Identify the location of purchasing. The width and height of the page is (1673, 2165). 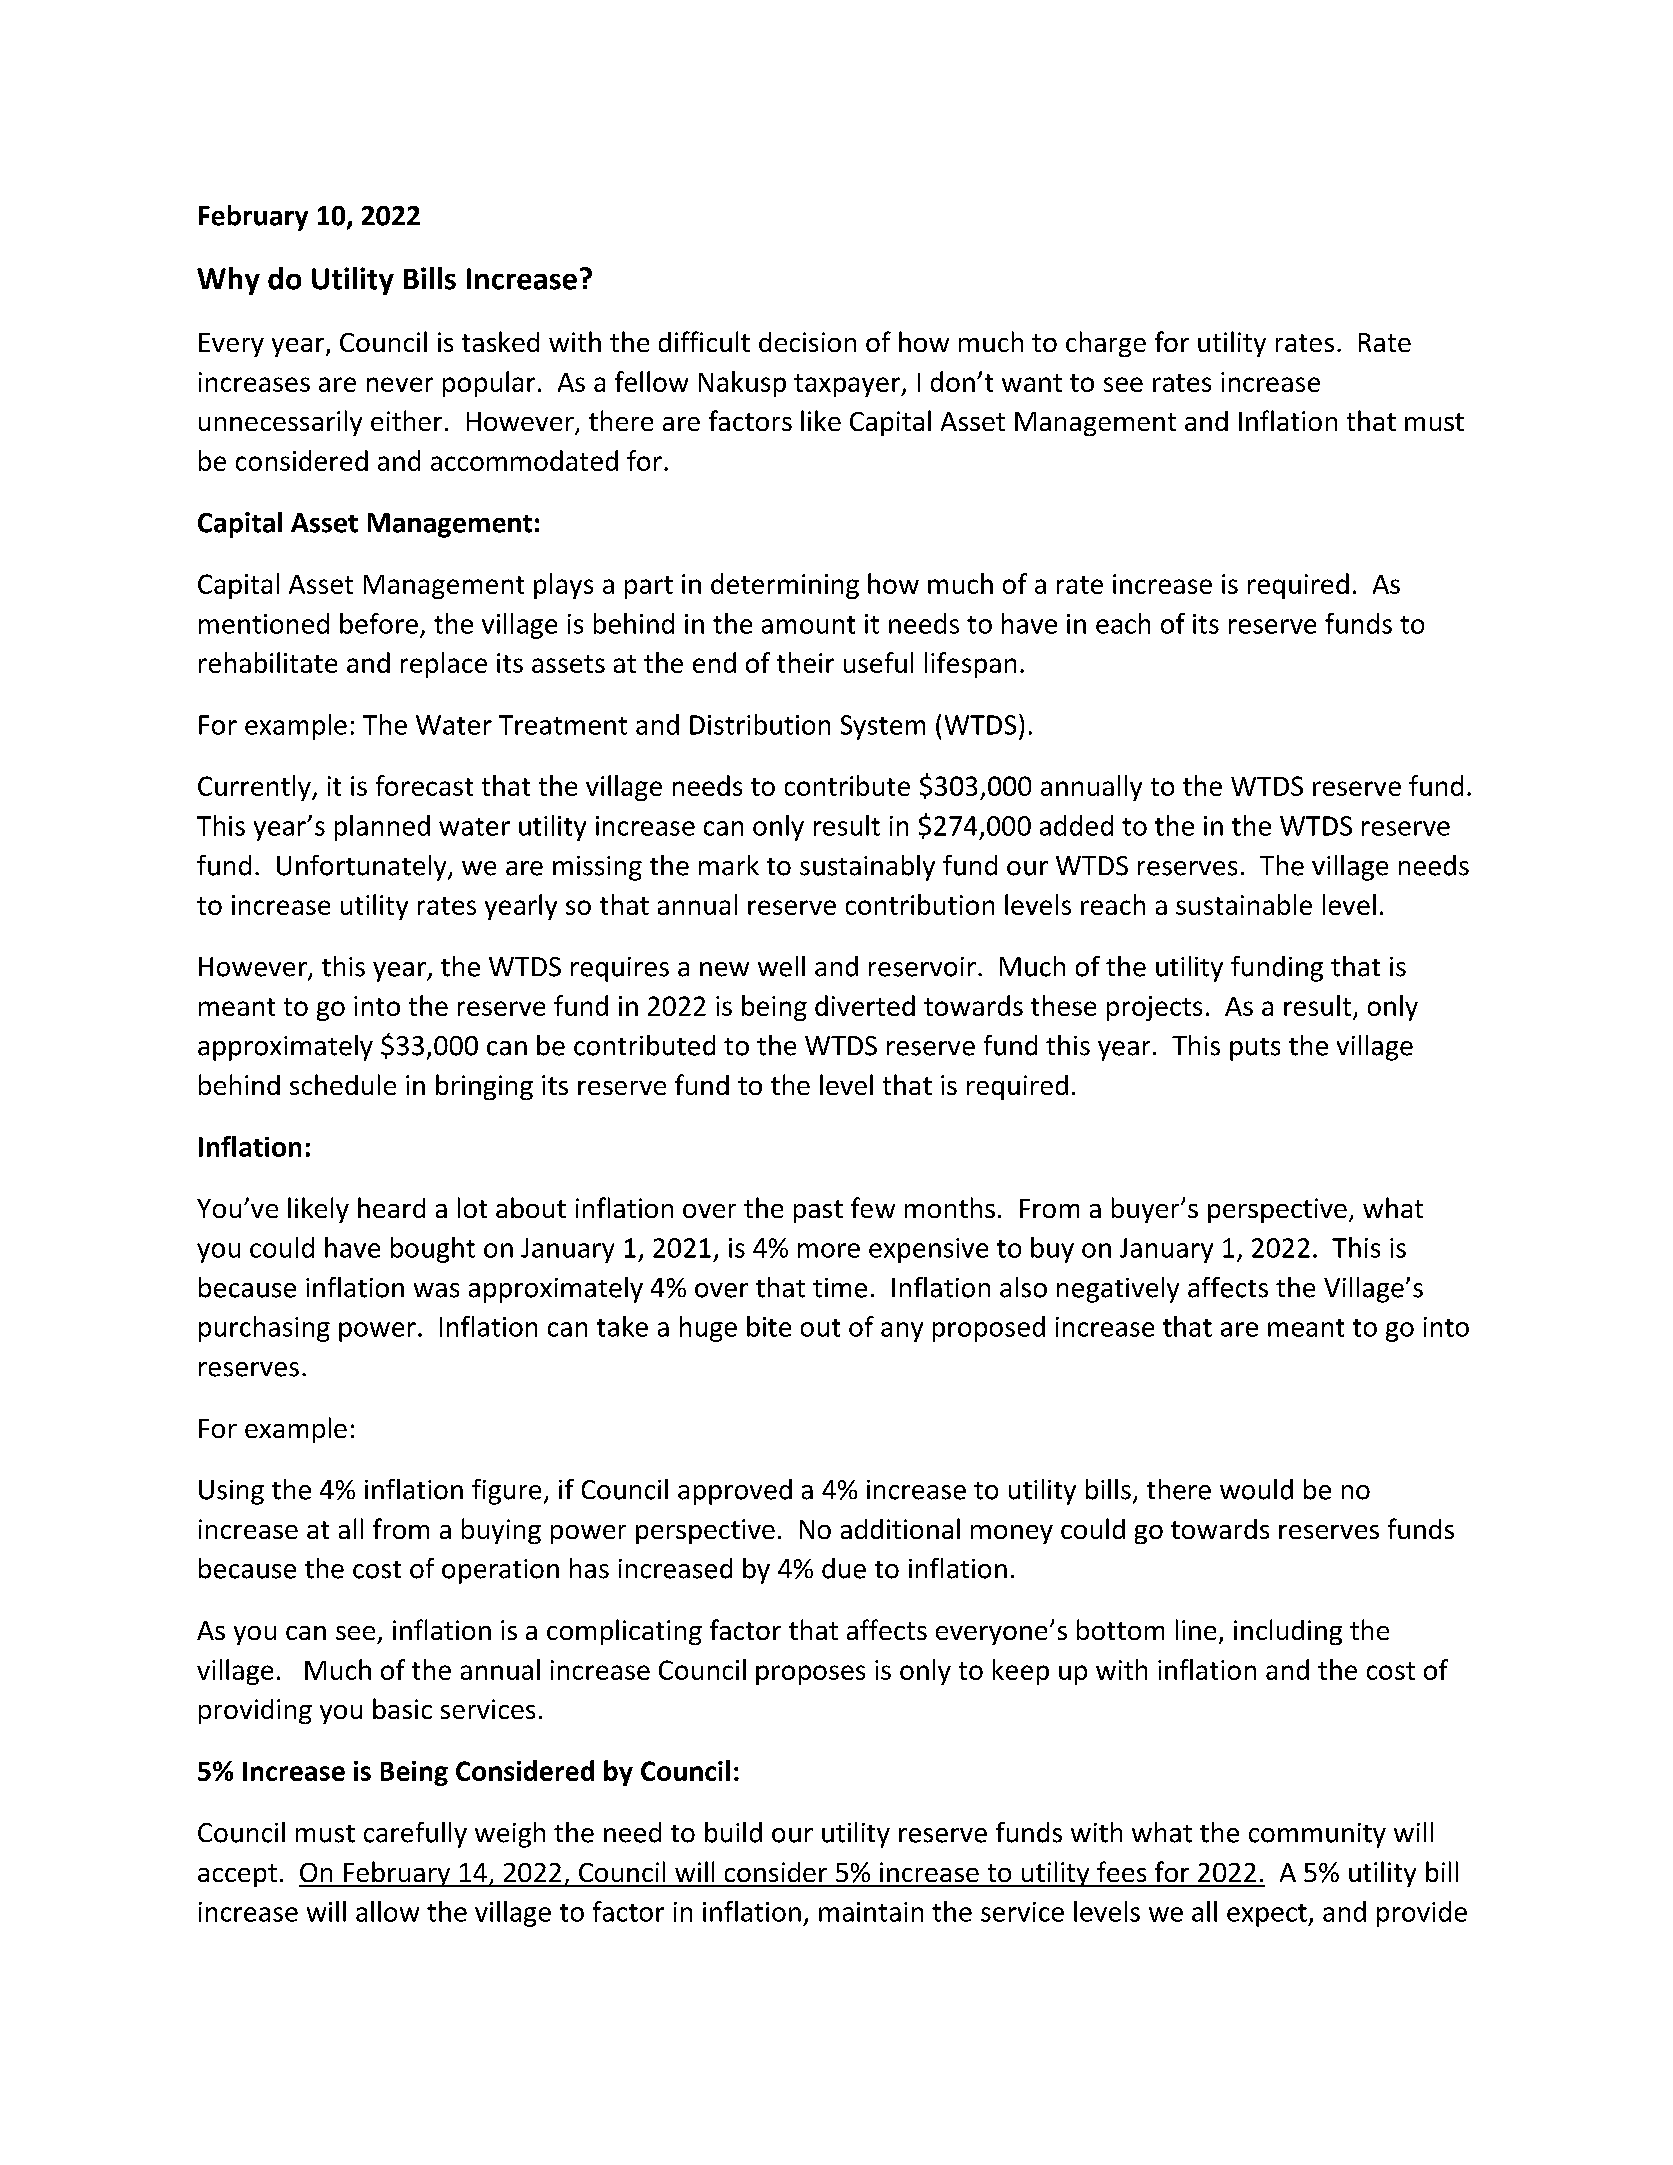
(264, 1329).
